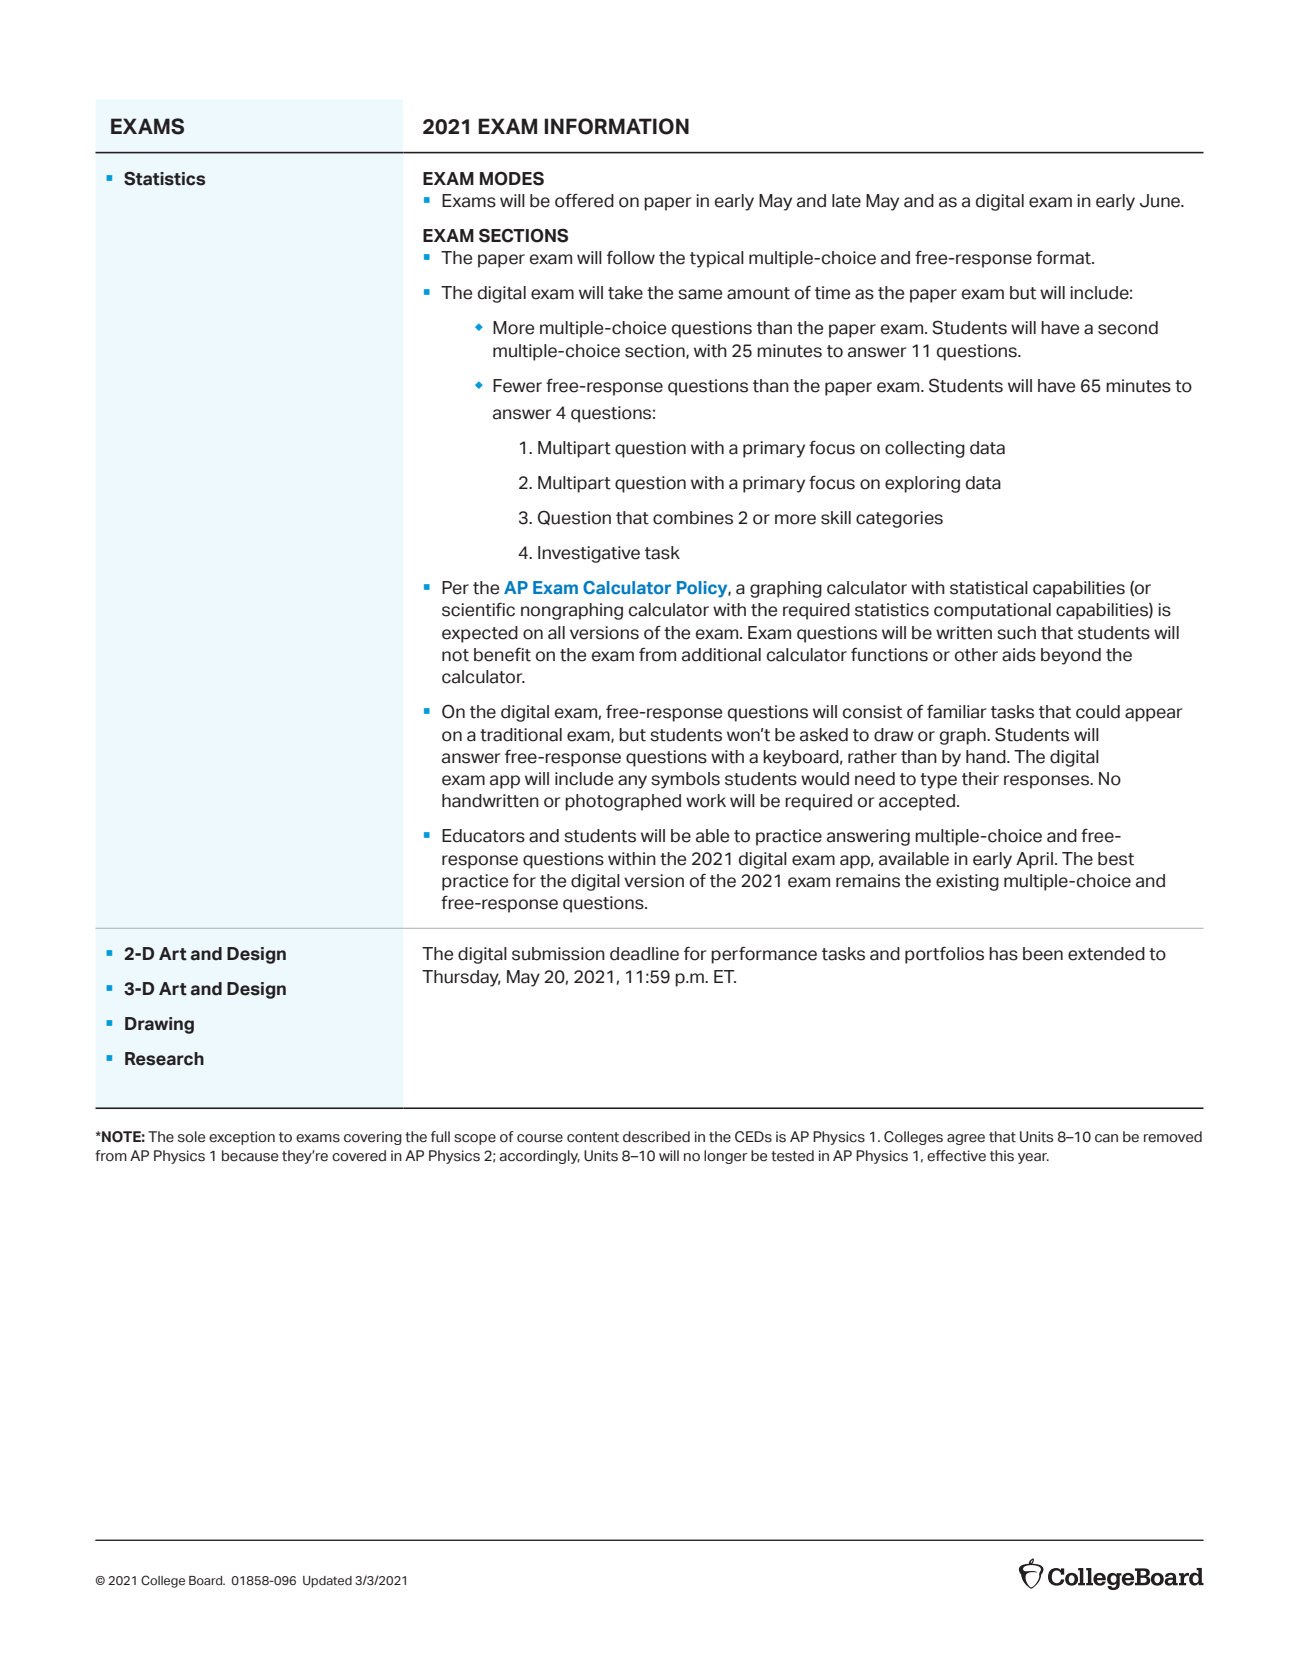 Image resolution: width=1299 pixels, height=1680 pixels. I want to click on Updated, so click(327, 1582).
